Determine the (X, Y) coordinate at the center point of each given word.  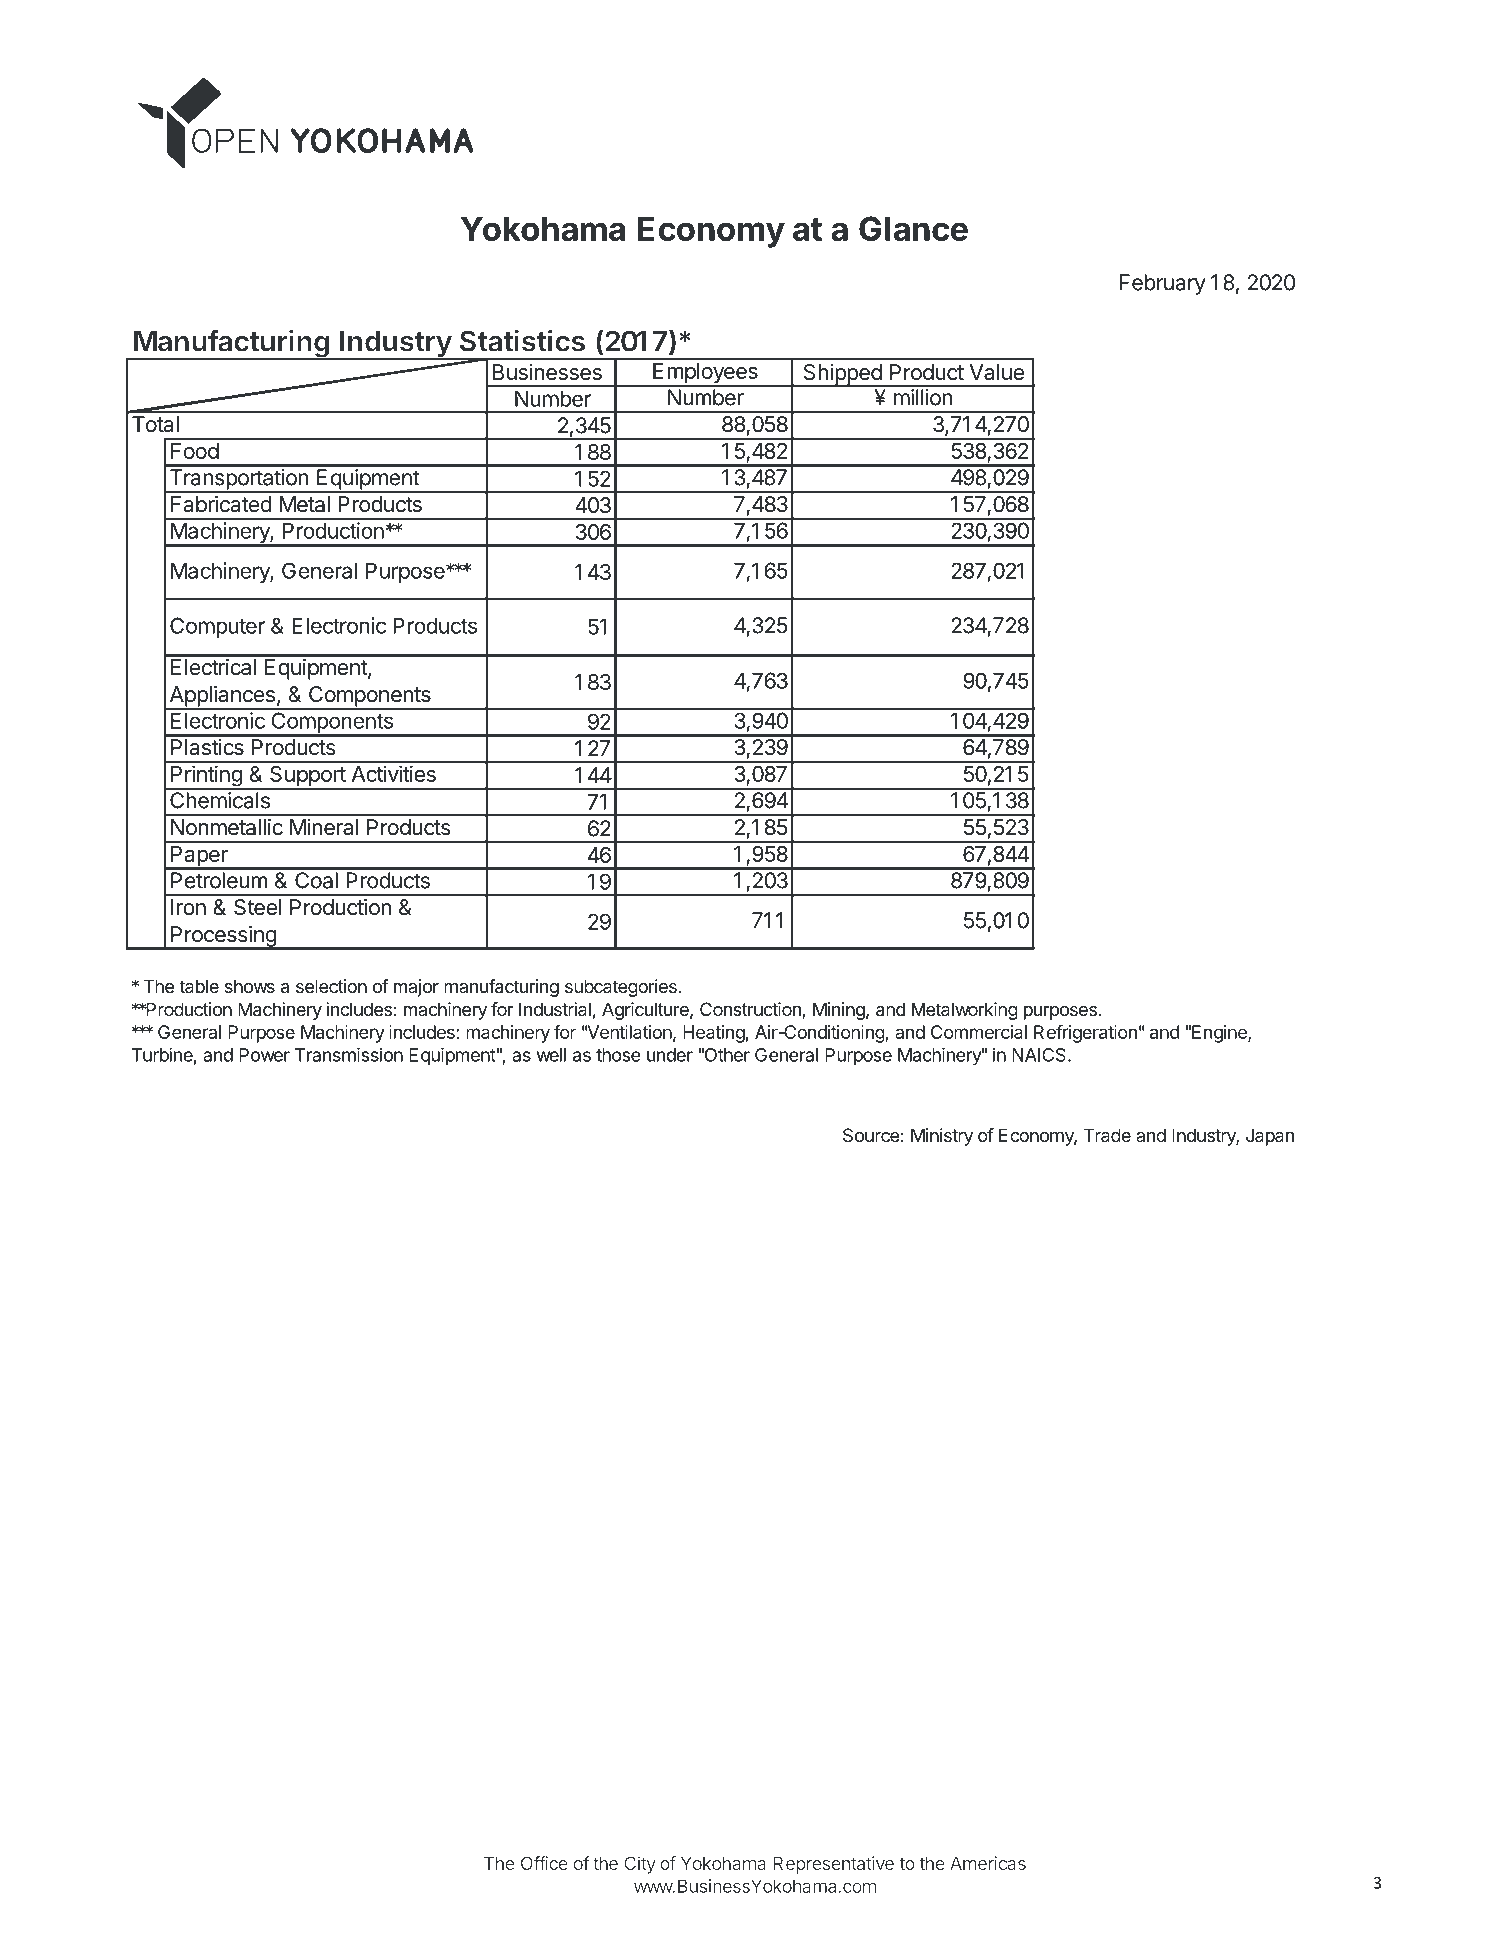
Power (264, 1055)
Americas (988, 1863)
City (640, 1865)
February (1163, 284)
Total (155, 424)
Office (544, 1863)
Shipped (842, 375)
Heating (714, 1034)
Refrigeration (1085, 1033)
